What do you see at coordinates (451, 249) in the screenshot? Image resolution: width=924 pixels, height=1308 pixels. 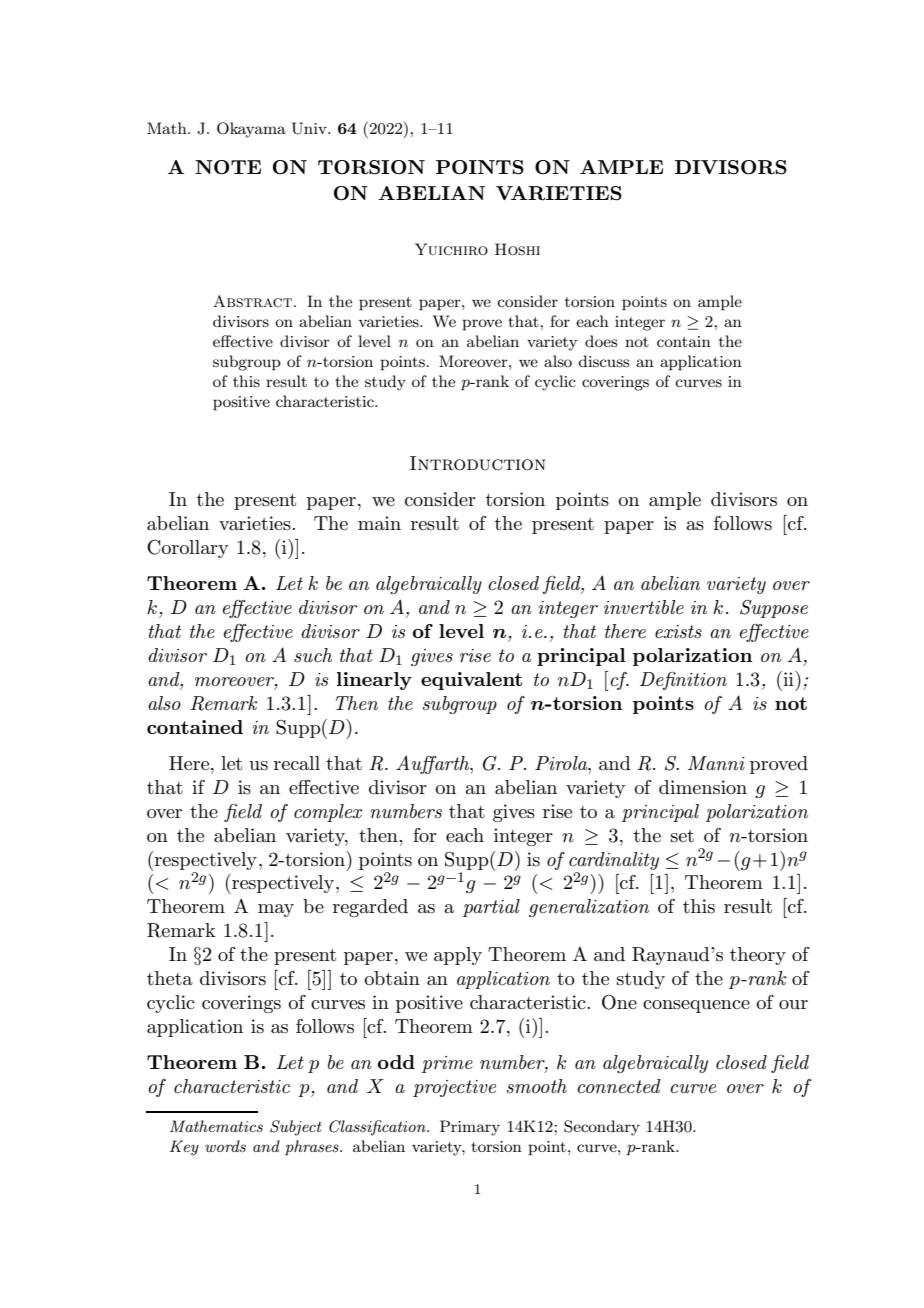 I see `Yuichiro` at bounding box center [451, 249].
